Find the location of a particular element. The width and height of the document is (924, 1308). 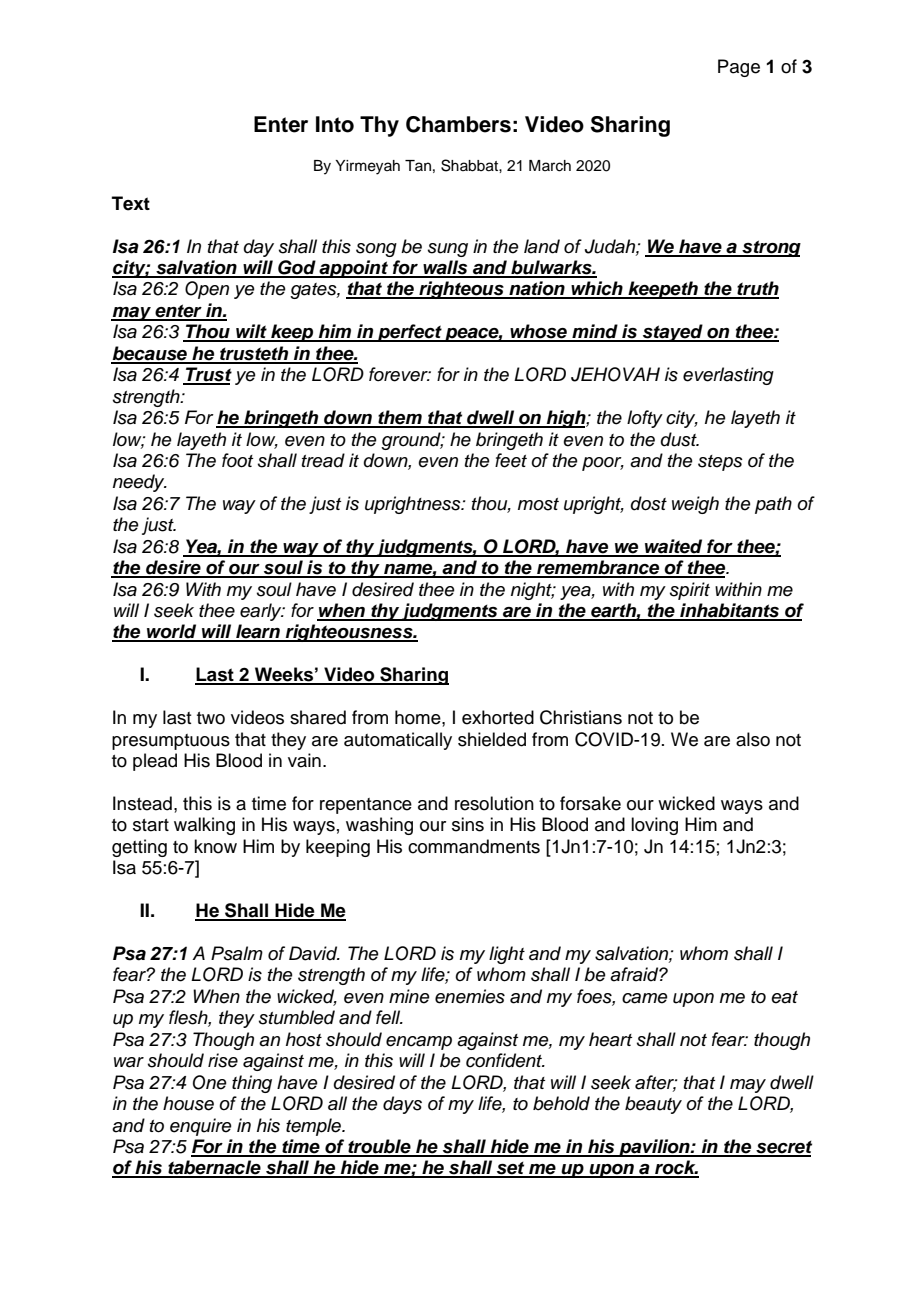

Page is located at coordinates (739, 68).
